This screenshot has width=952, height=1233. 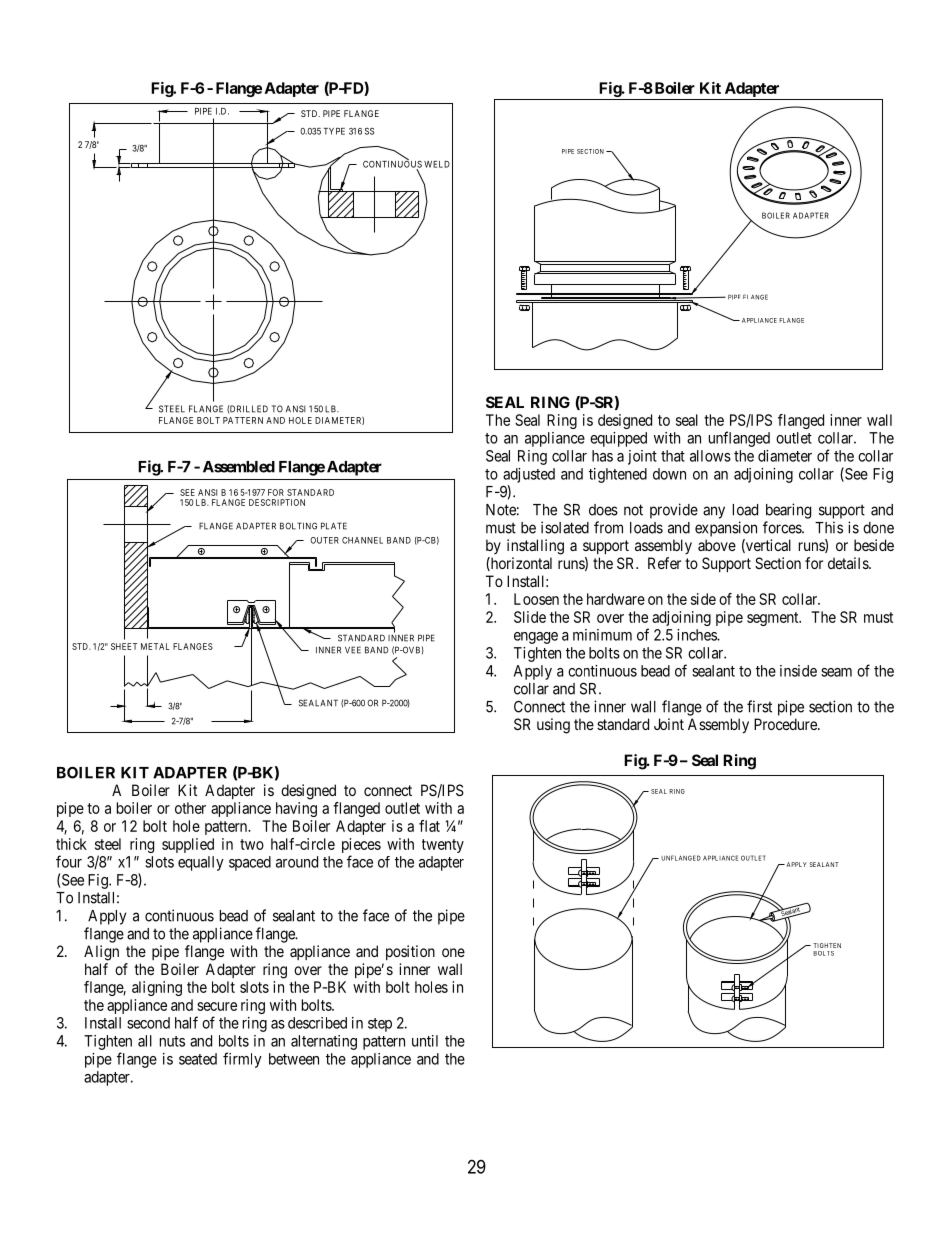 What do you see at coordinates (410, 952) in the screenshot?
I see `position` at bounding box center [410, 952].
